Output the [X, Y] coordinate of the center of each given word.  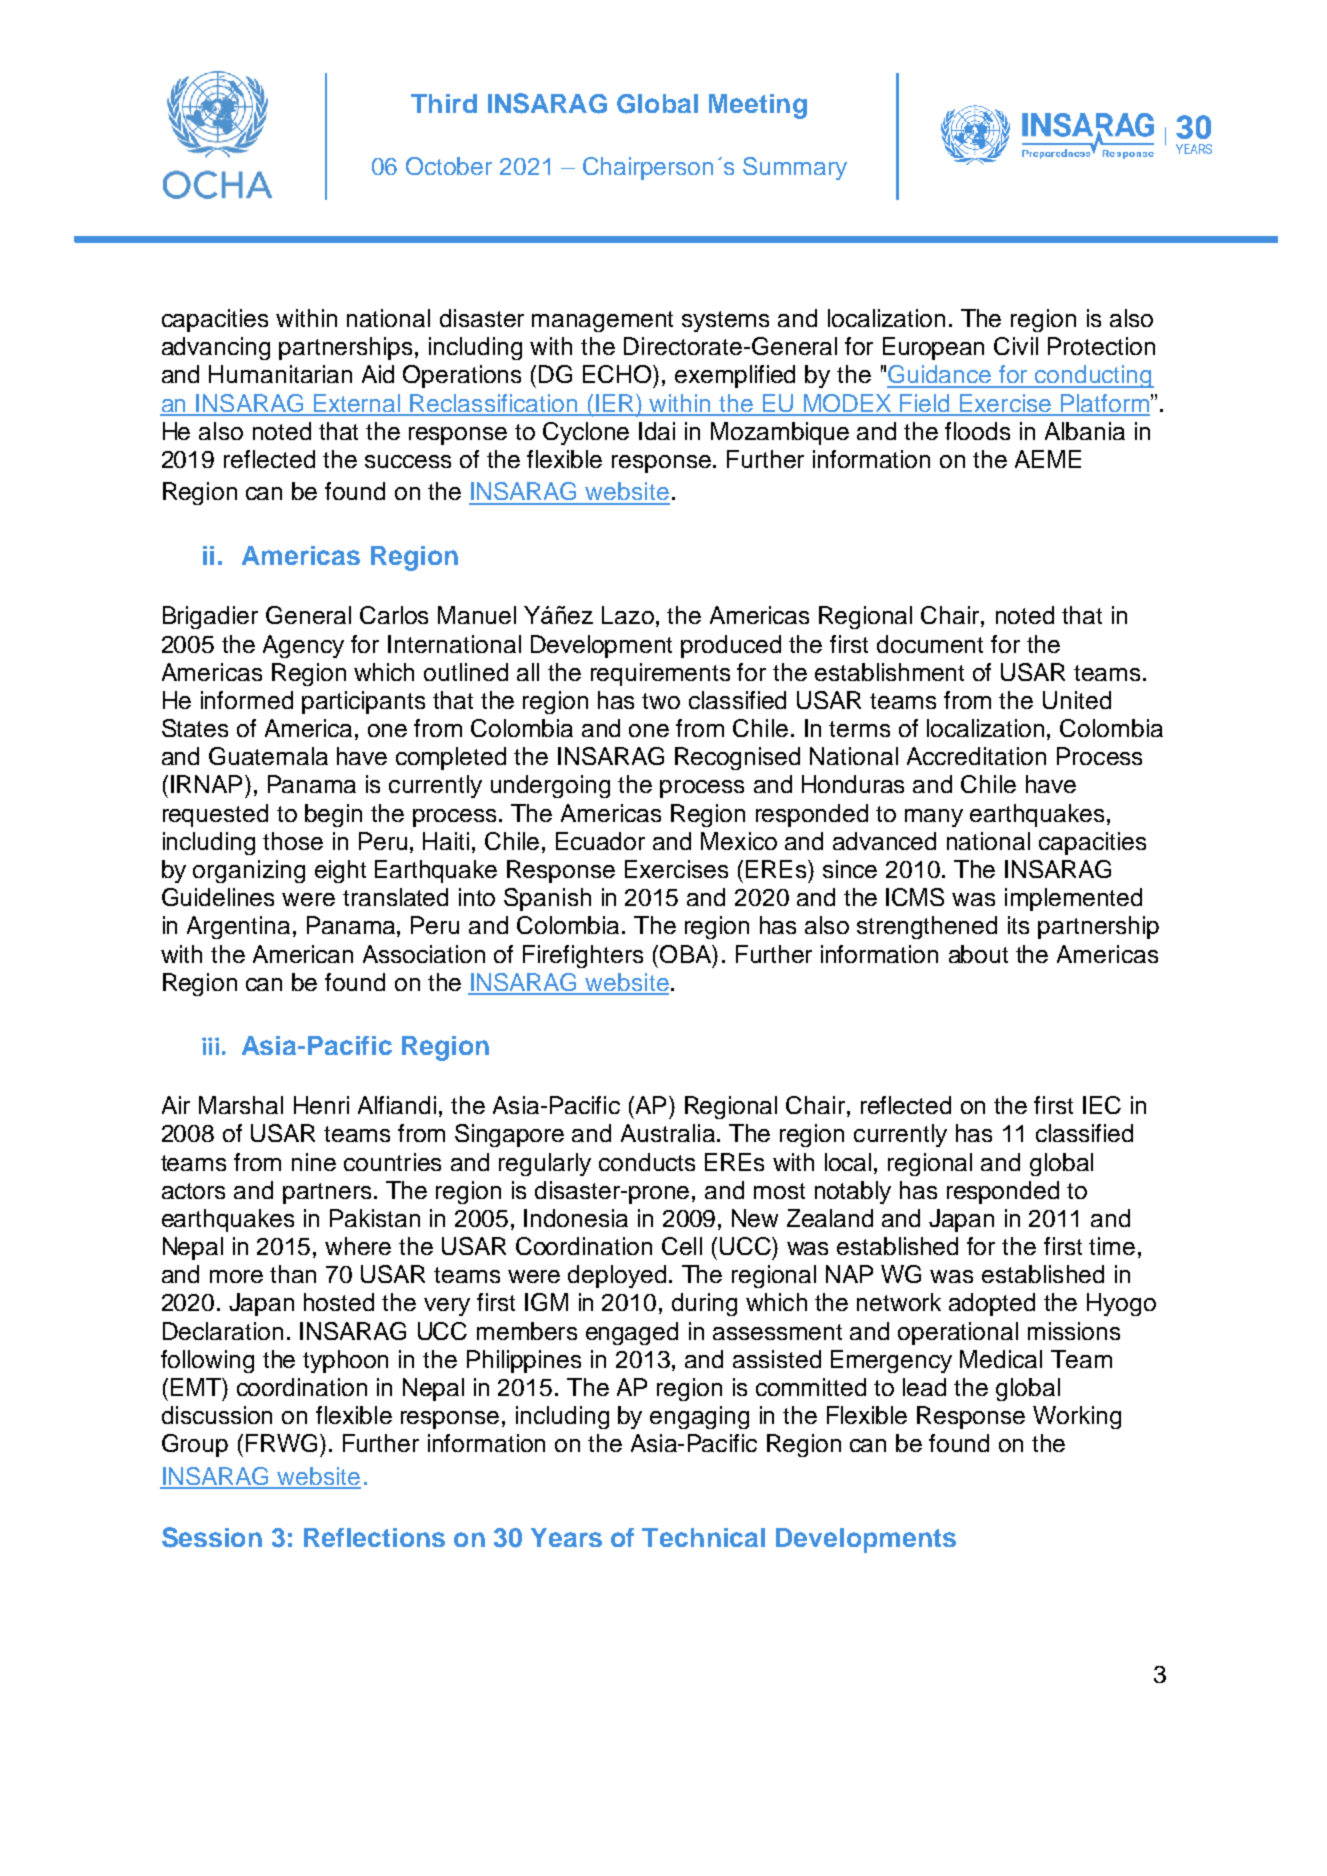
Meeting [758, 106]
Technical [703, 1537]
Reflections [374, 1537]
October [449, 166]
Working [1077, 1417]
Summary [795, 168]
